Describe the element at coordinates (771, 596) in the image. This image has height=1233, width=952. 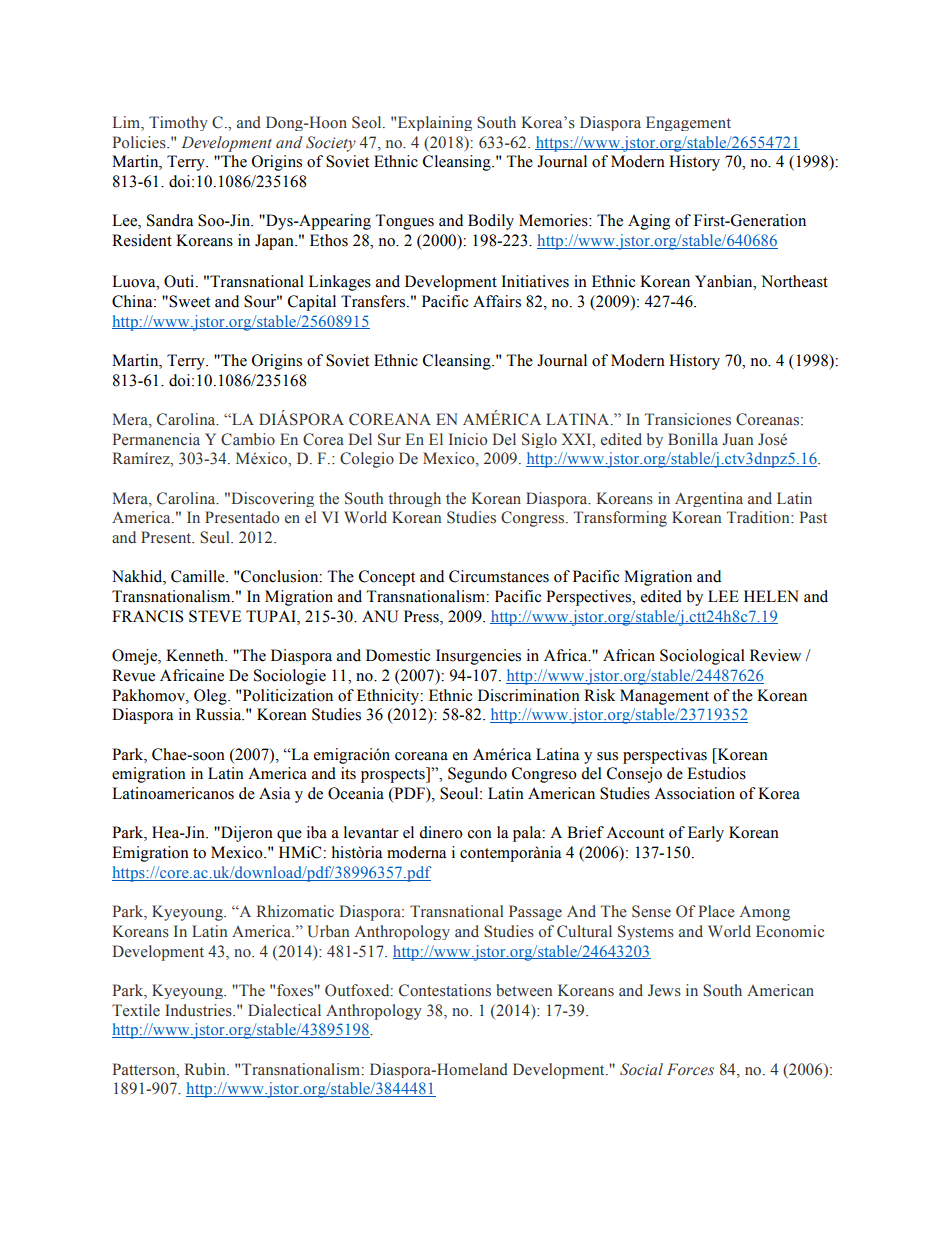
I see `HELEN` at that location.
